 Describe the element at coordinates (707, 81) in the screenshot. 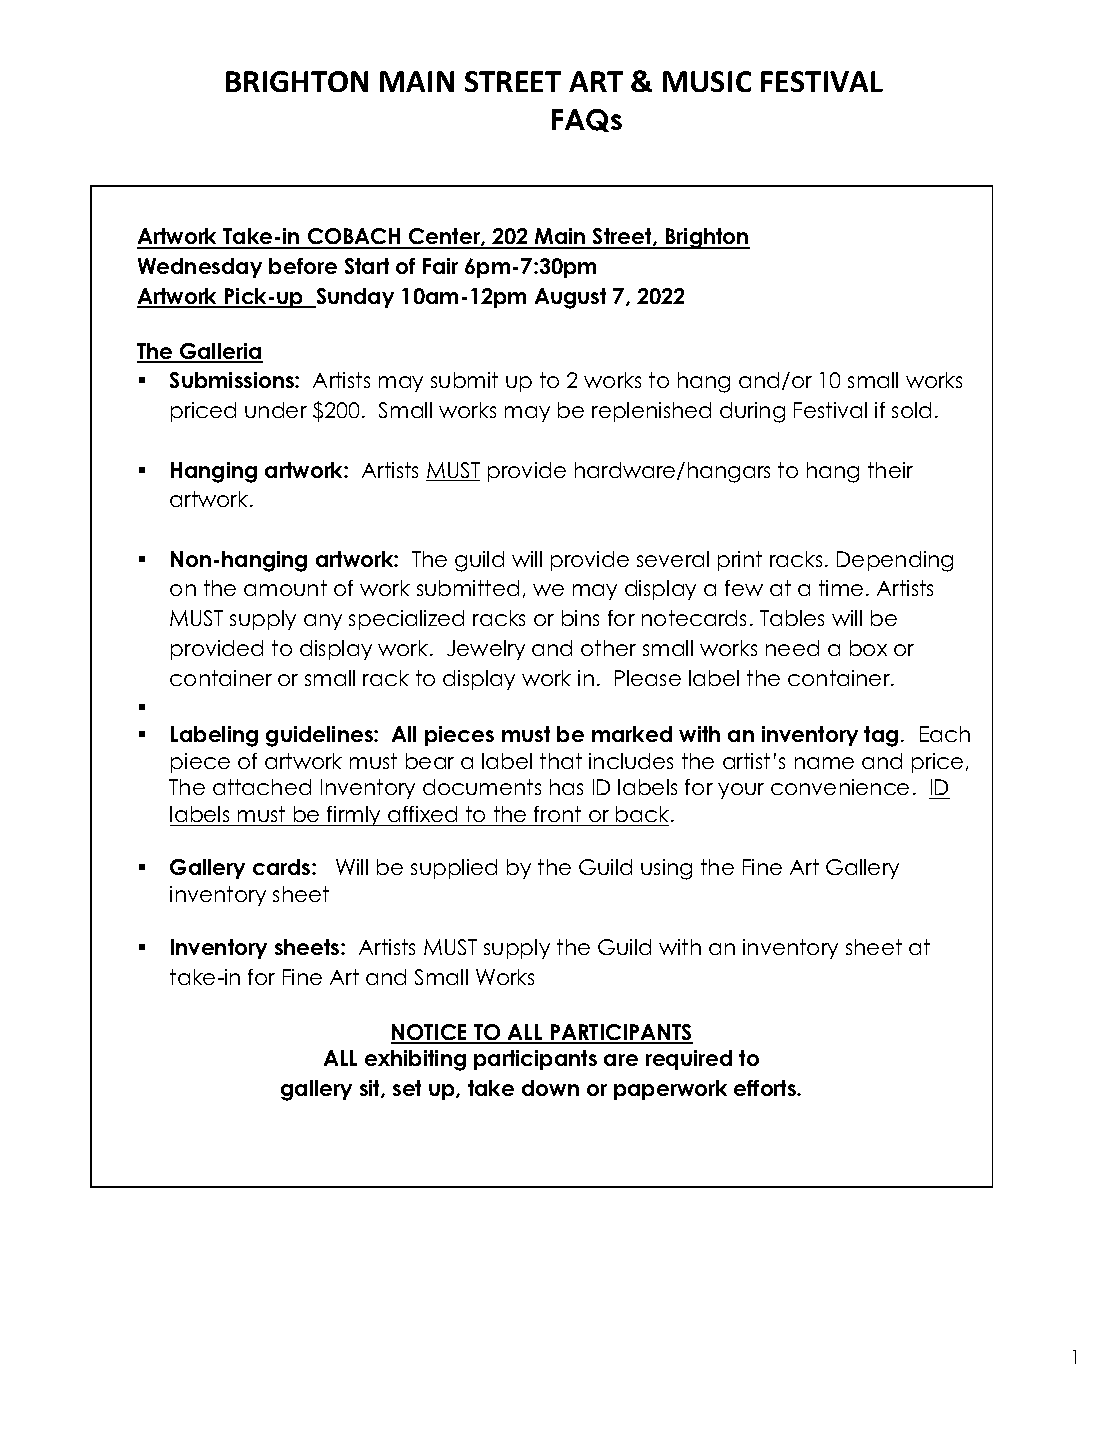

I see `MUSIC` at that location.
